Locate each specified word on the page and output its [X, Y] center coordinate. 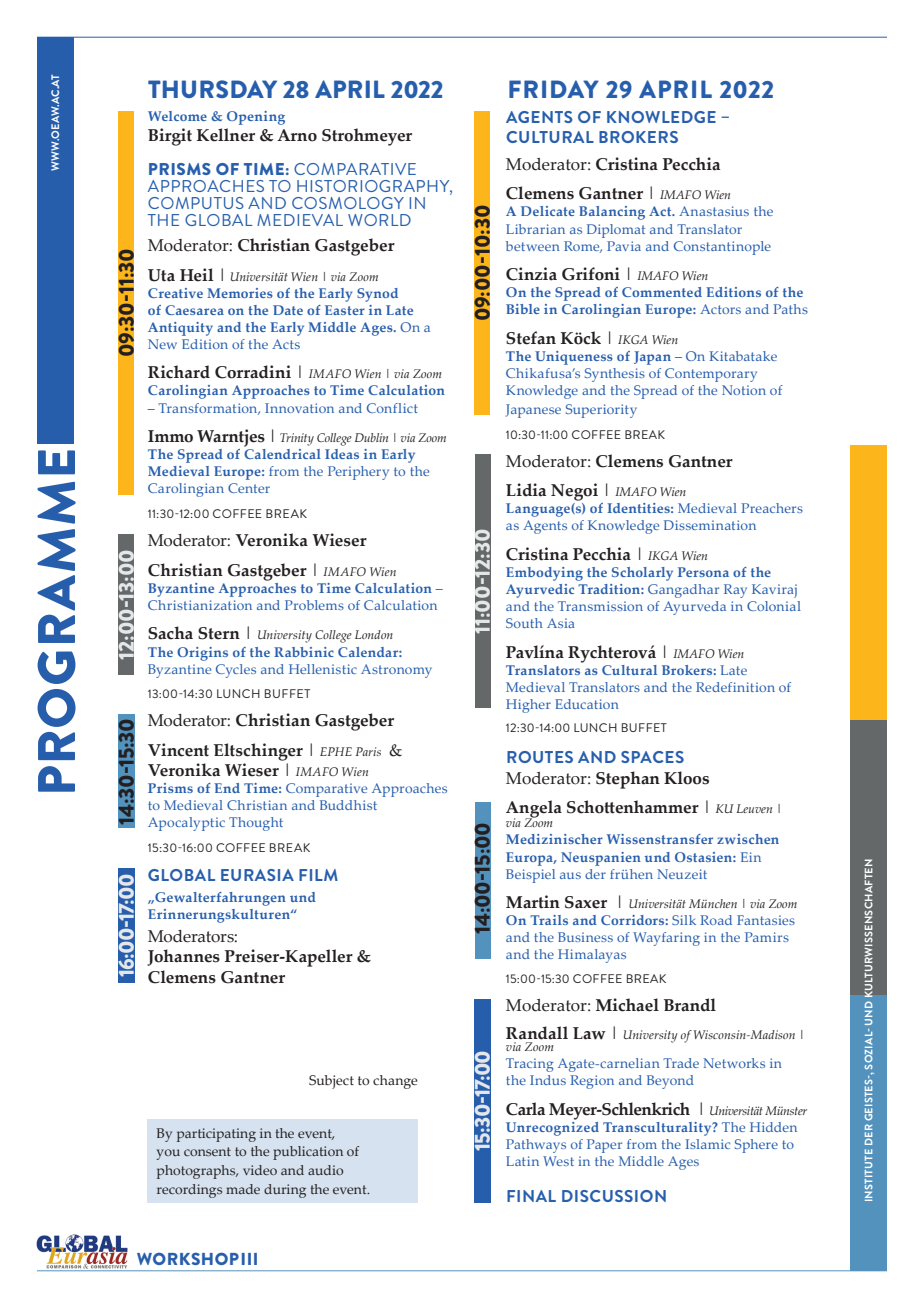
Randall [537, 1033]
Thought [256, 824]
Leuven [754, 808]
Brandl [690, 1005]
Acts [286, 344]
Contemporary [711, 375]
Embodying [544, 574]
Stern [219, 633]
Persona [703, 572]
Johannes [183, 957]
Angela [534, 810]
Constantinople [722, 248]
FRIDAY [554, 89]
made [243, 1189]
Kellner [226, 135]
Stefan [531, 338]
